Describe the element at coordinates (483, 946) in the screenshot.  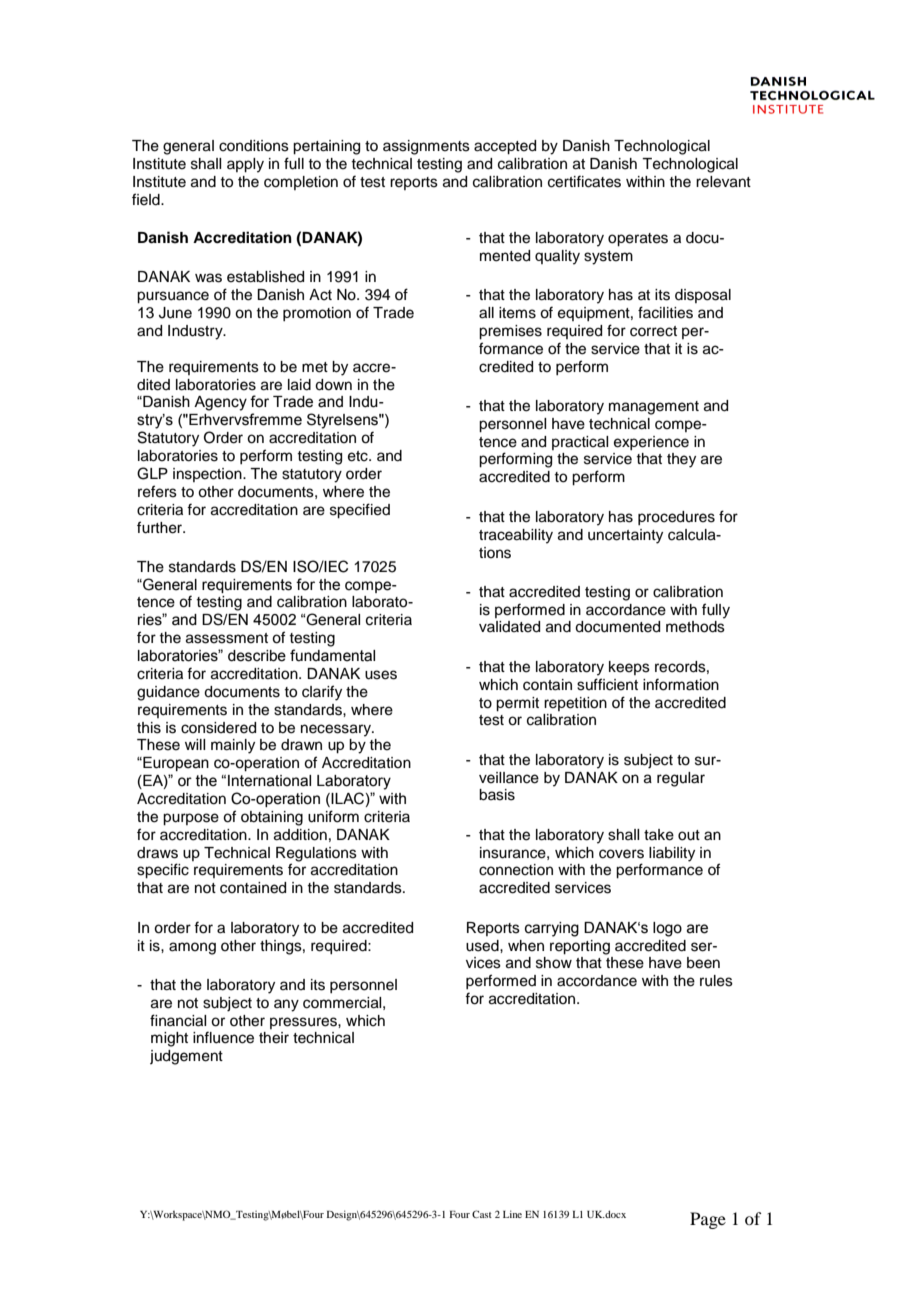
I see `used` at that location.
